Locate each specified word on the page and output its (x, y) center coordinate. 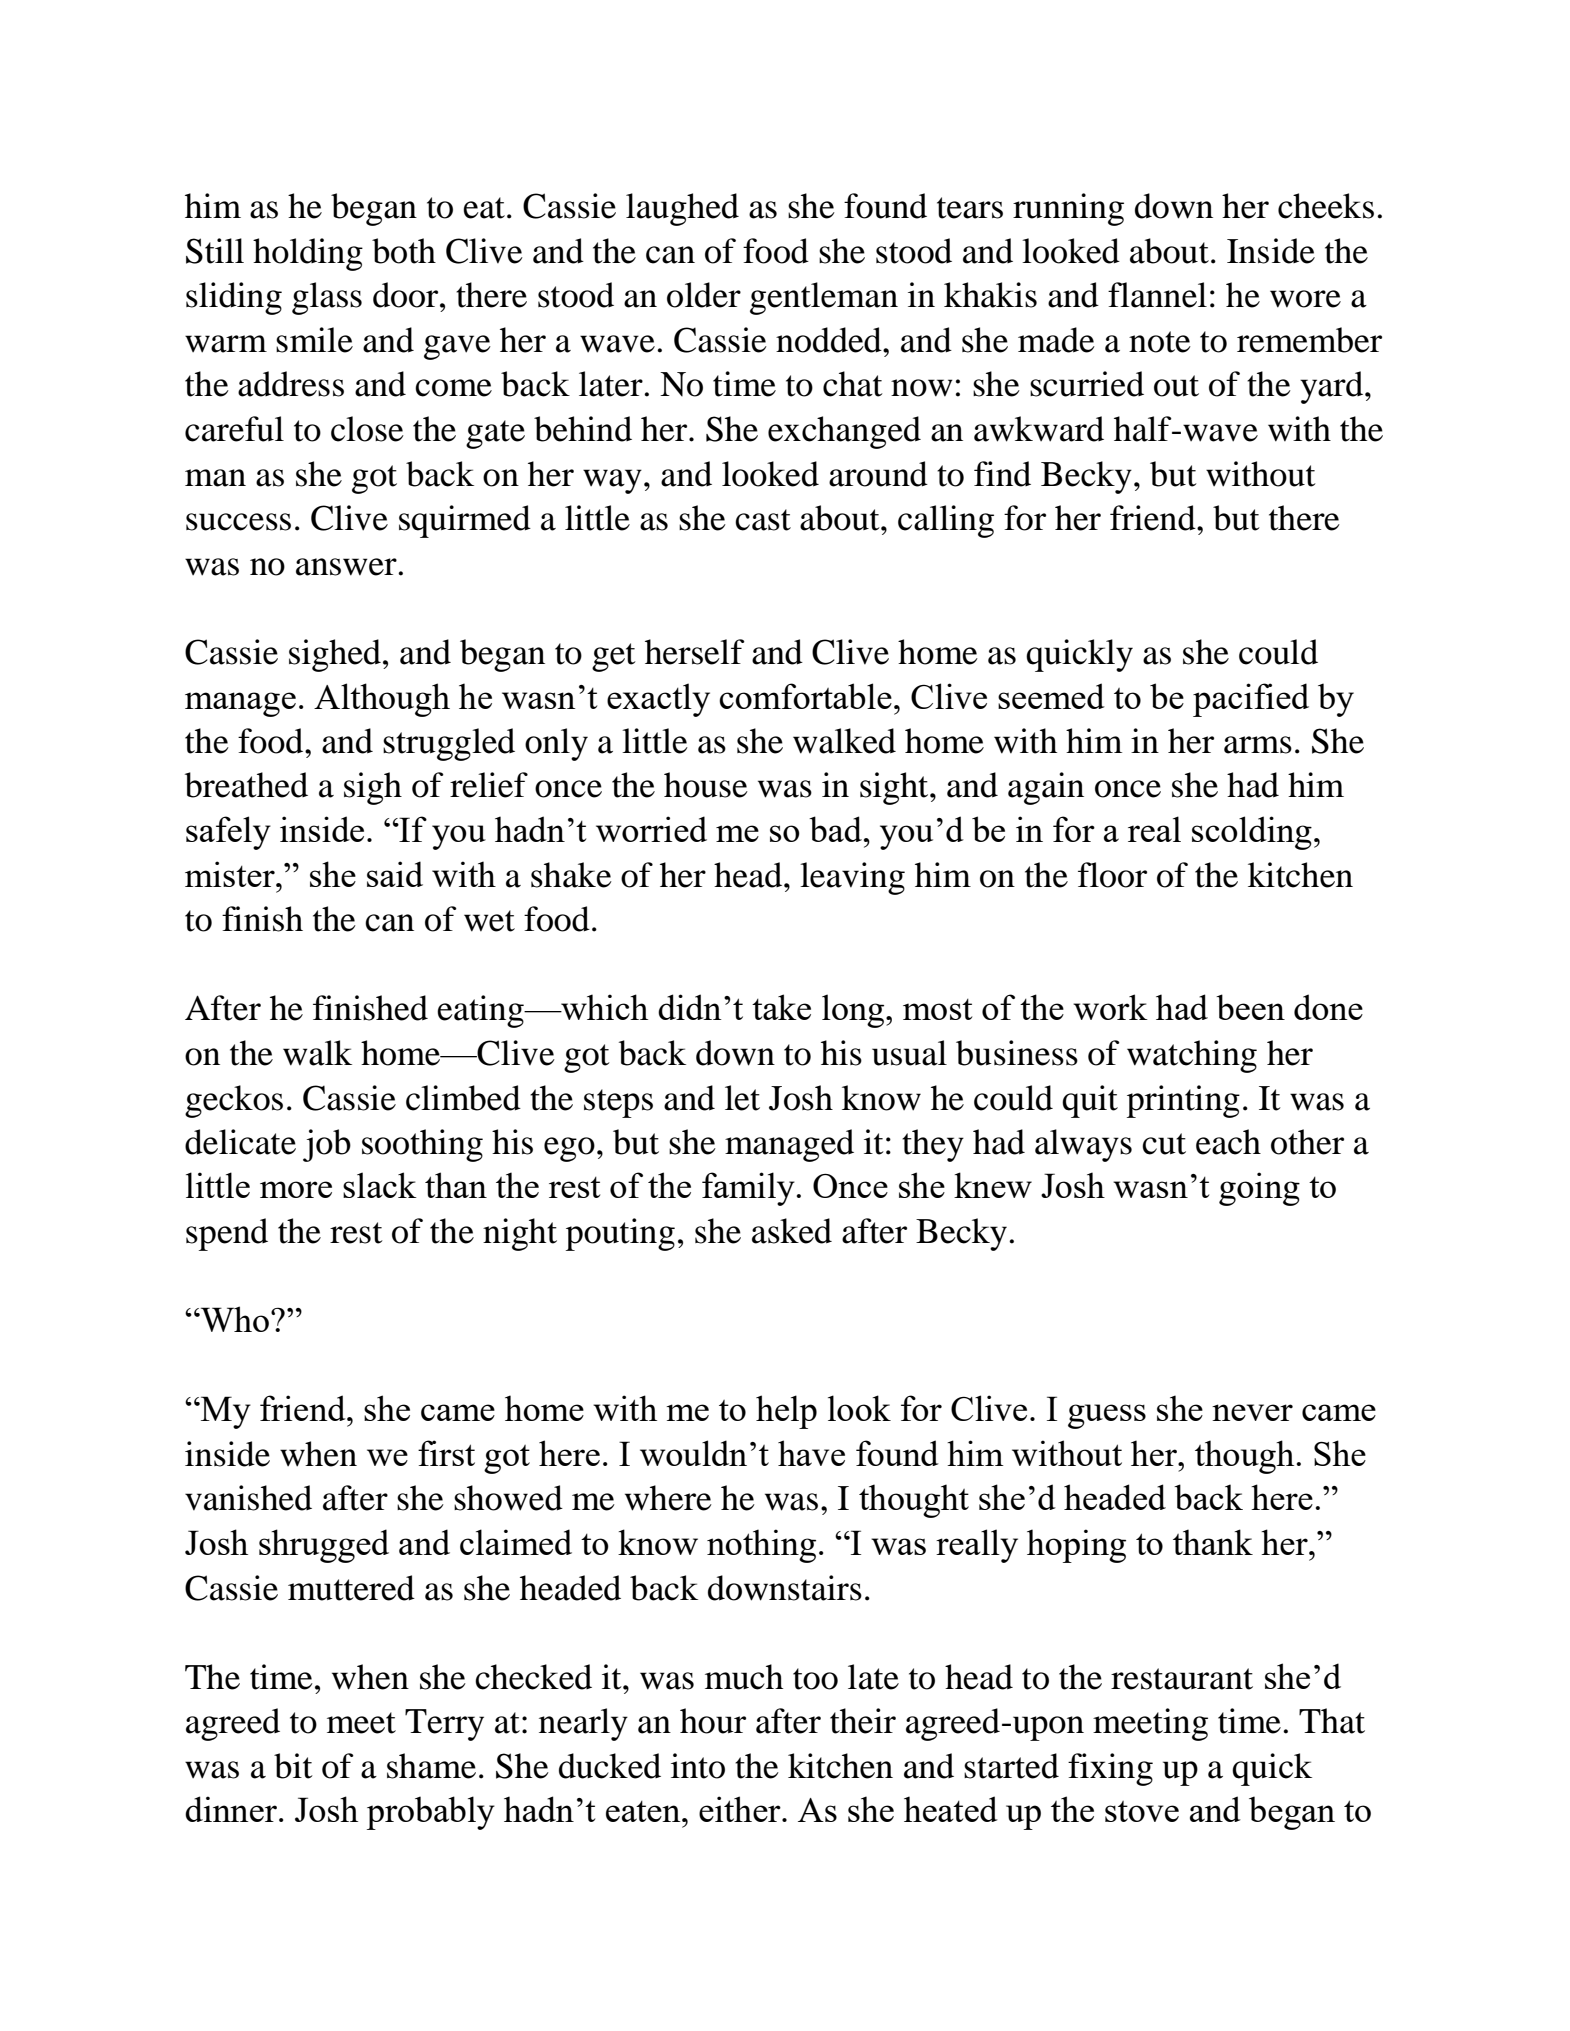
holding (308, 254)
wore (1305, 299)
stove (1142, 1811)
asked (792, 1231)
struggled (449, 744)
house (706, 785)
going (1259, 1189)
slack (380, 1185)
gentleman (824, 298)
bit (293, 1766)
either (741, 1809)
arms (1258, 745)
